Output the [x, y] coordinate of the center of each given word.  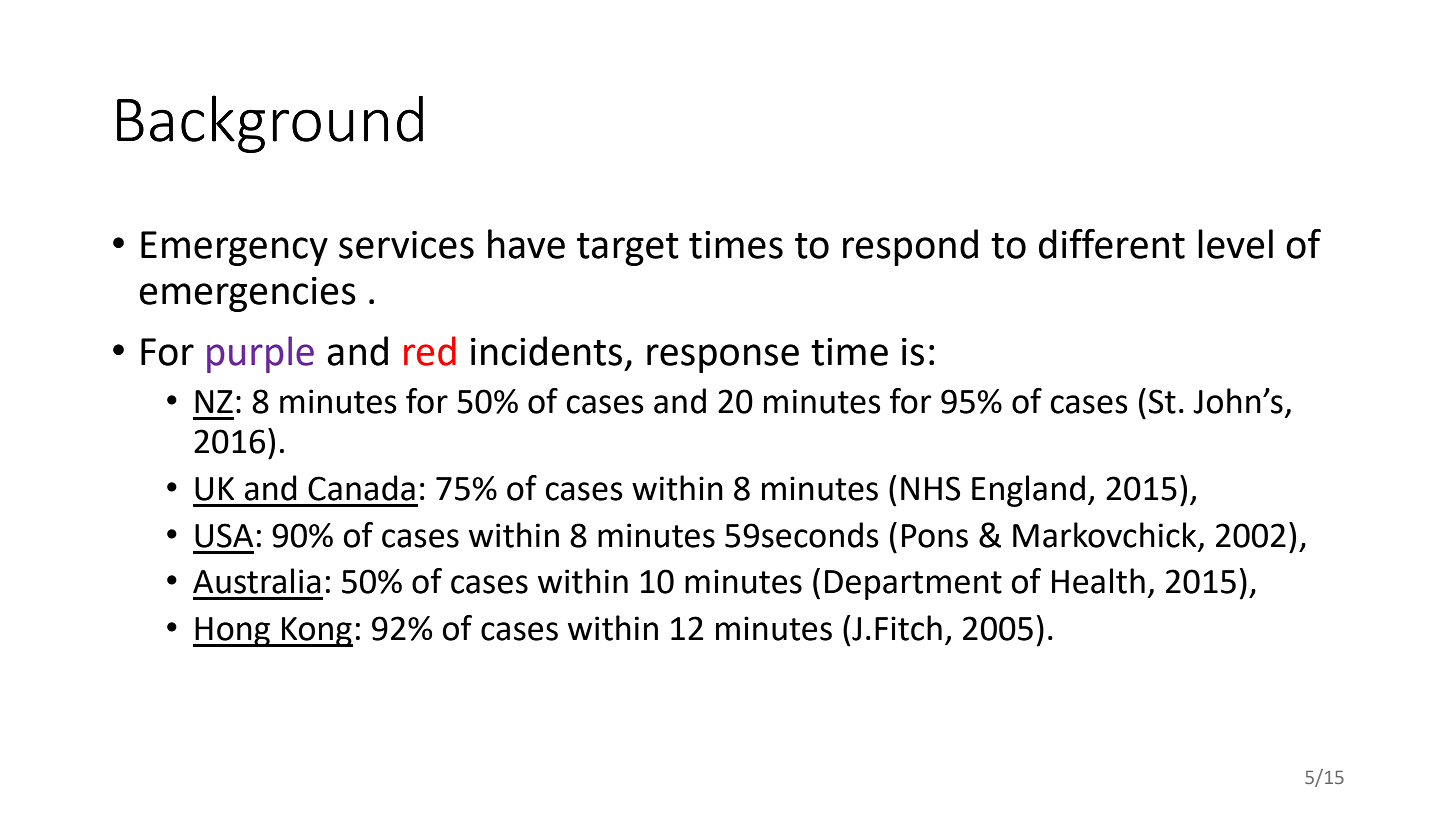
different [1112, 244]
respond [910, 247]
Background [270, 124]
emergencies [247, 294]
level [1235, 244]
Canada [361, 488]
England [1028, 491]
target [628, 249]
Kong [316, 632]
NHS [930, 488]
